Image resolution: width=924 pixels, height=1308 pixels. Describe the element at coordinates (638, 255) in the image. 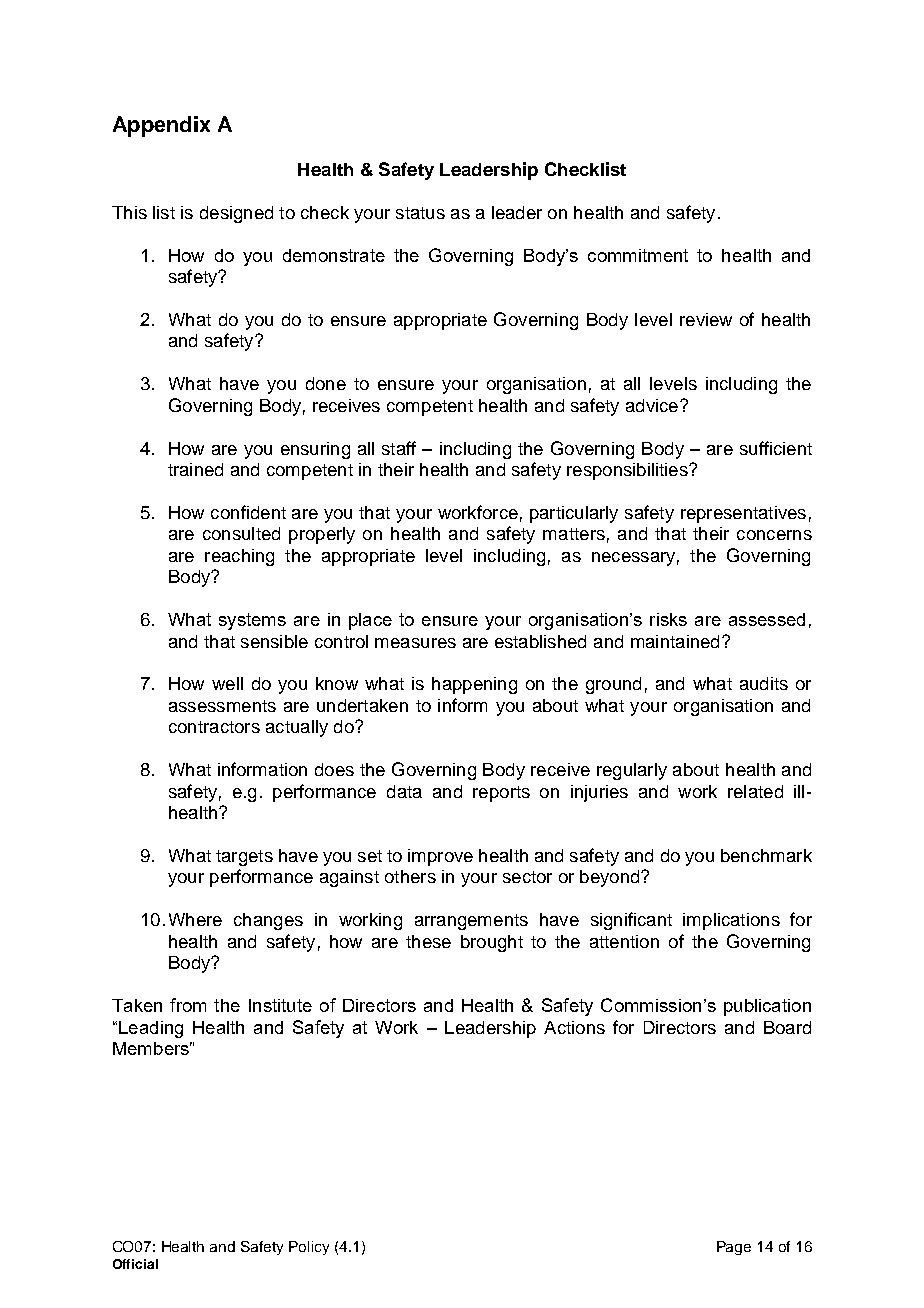

I see `commitment` at that location.
